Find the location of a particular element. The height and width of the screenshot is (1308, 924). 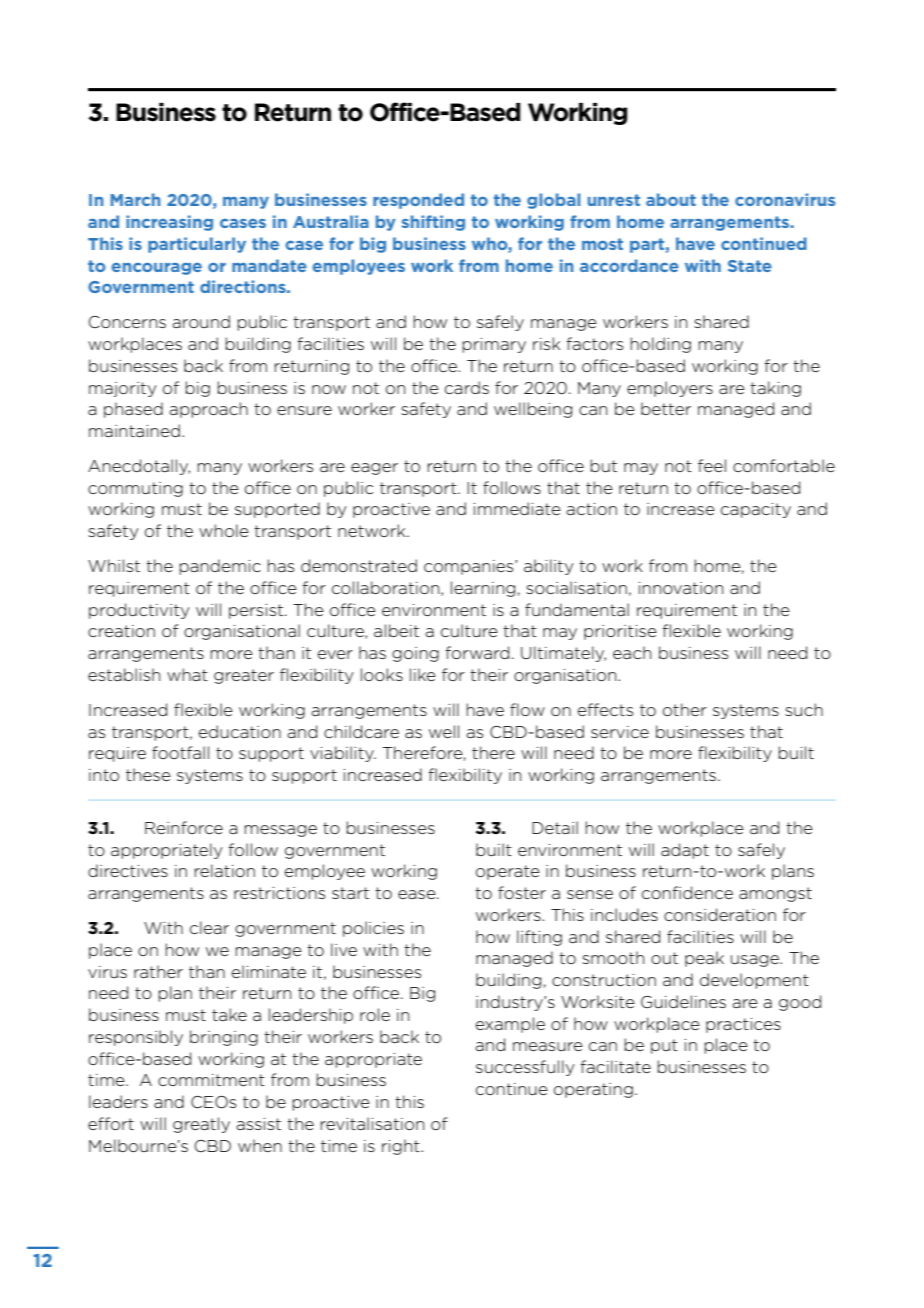

shifting is located at coordinates (433, 223).
